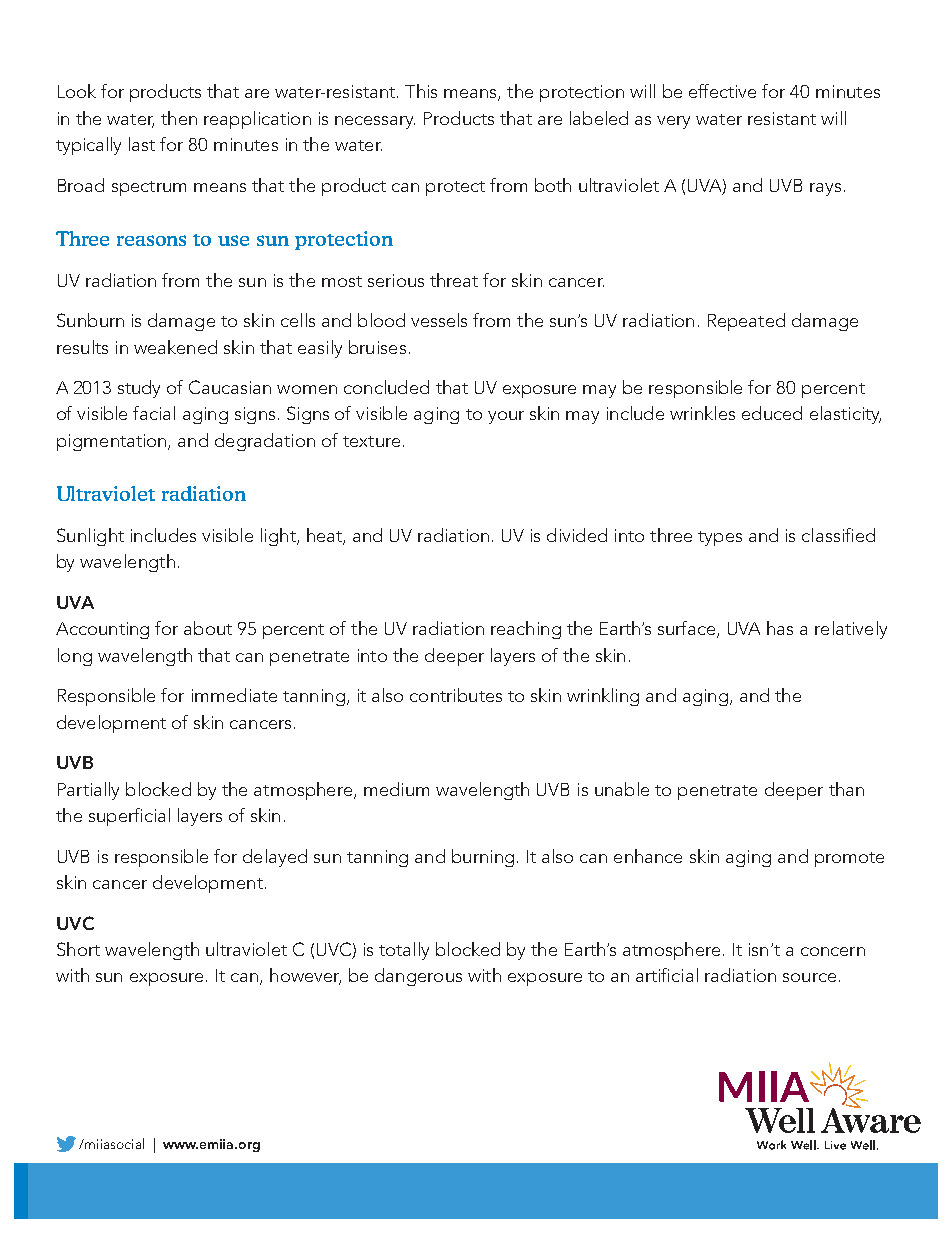  I want to click on has, so click(780, 628).
